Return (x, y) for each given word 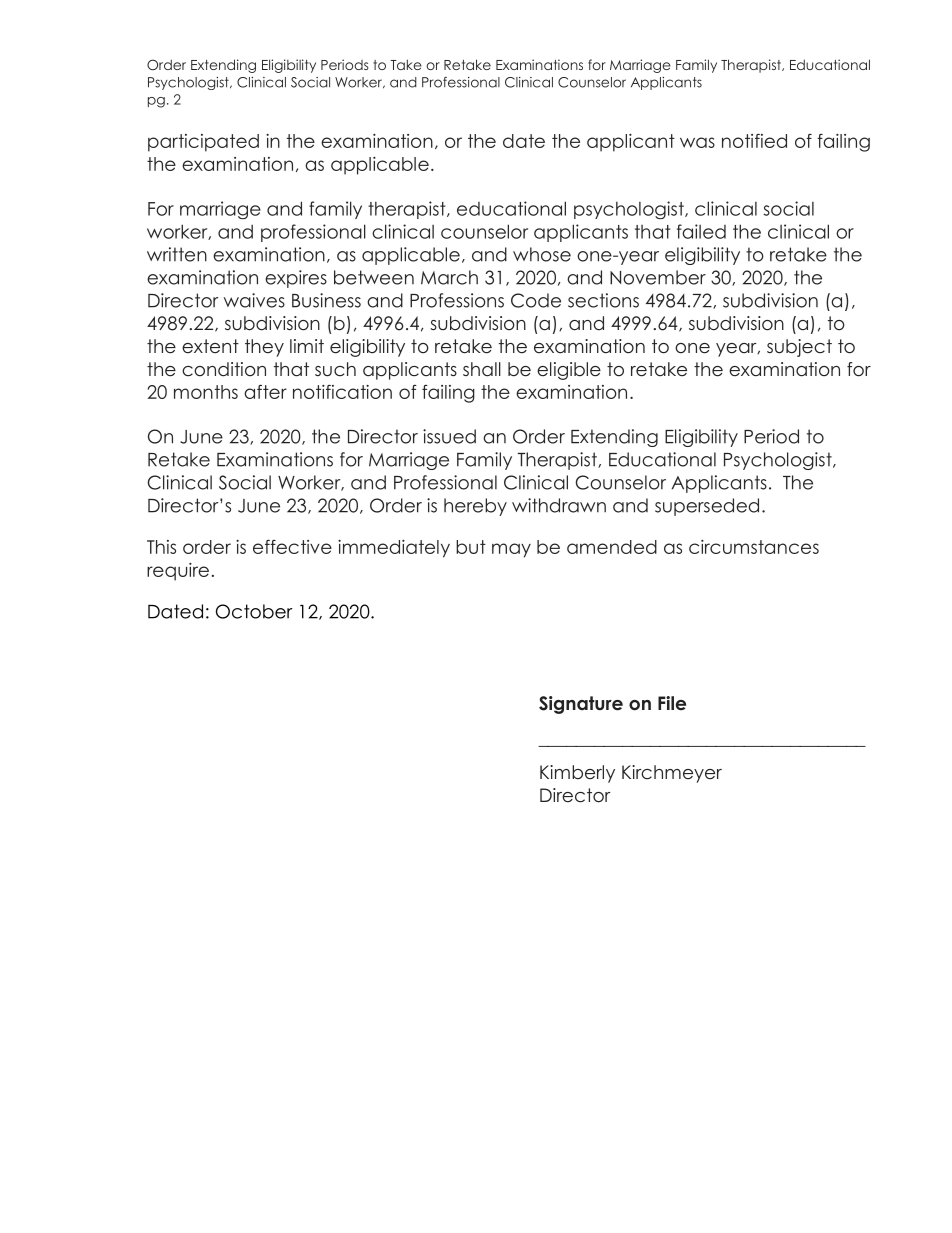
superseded (707, 507)
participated (203, 143)
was (697, 142)
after (265, 391)
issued (449, 436)
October (254, 611)
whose (542, 254)
